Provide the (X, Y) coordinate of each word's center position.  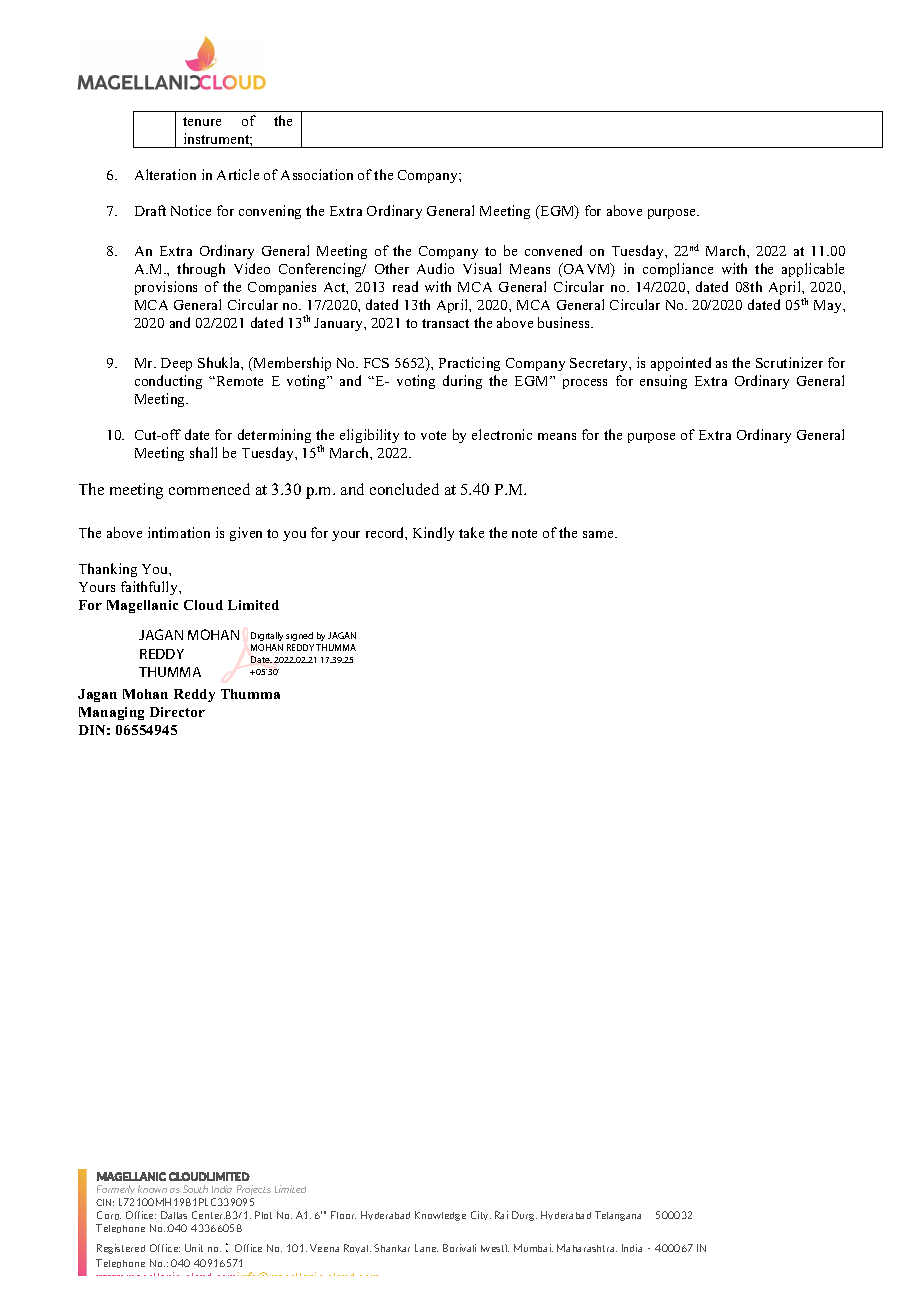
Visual (482, 268)
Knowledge (440, 1216)
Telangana (618, 1216)
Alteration (165, 174)
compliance (678, 270)
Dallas (174, 1215)
